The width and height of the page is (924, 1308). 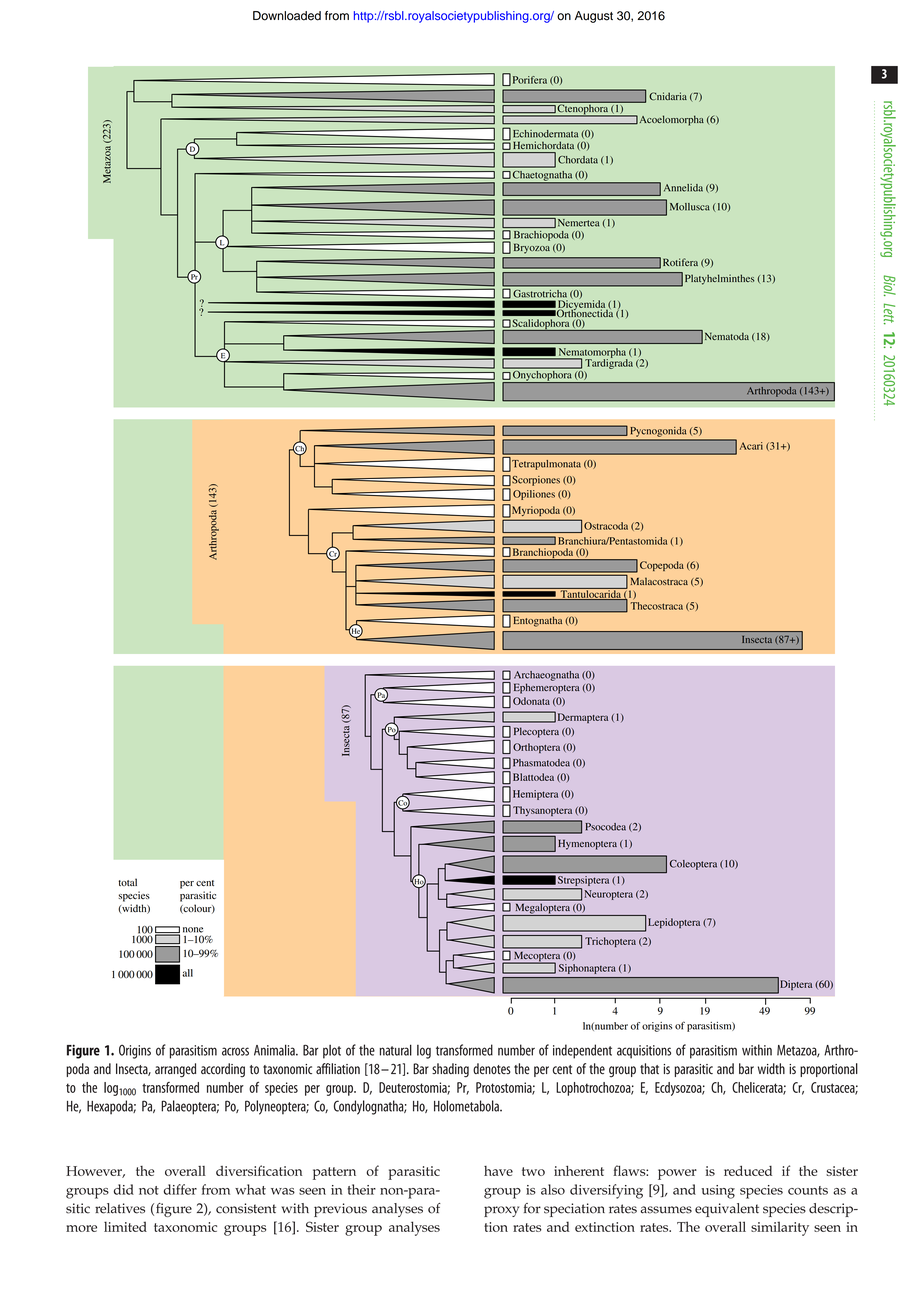 What do you see at coordinates (693, 865) in the page?
I see `Coleoptera` at bounding box center [693, 865].
